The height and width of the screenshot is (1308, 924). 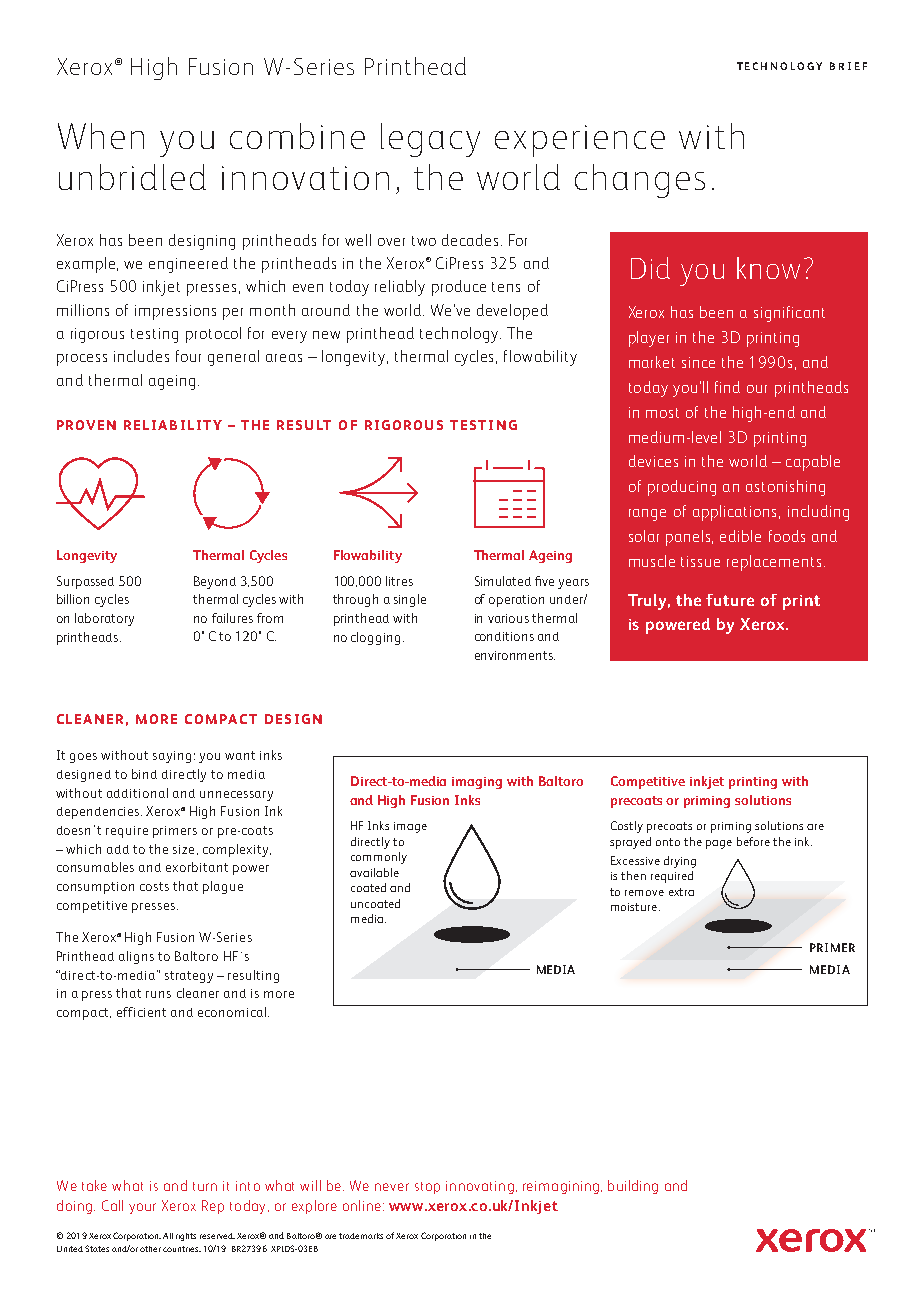 I want to click on your, so click(x=142, y=1208).
